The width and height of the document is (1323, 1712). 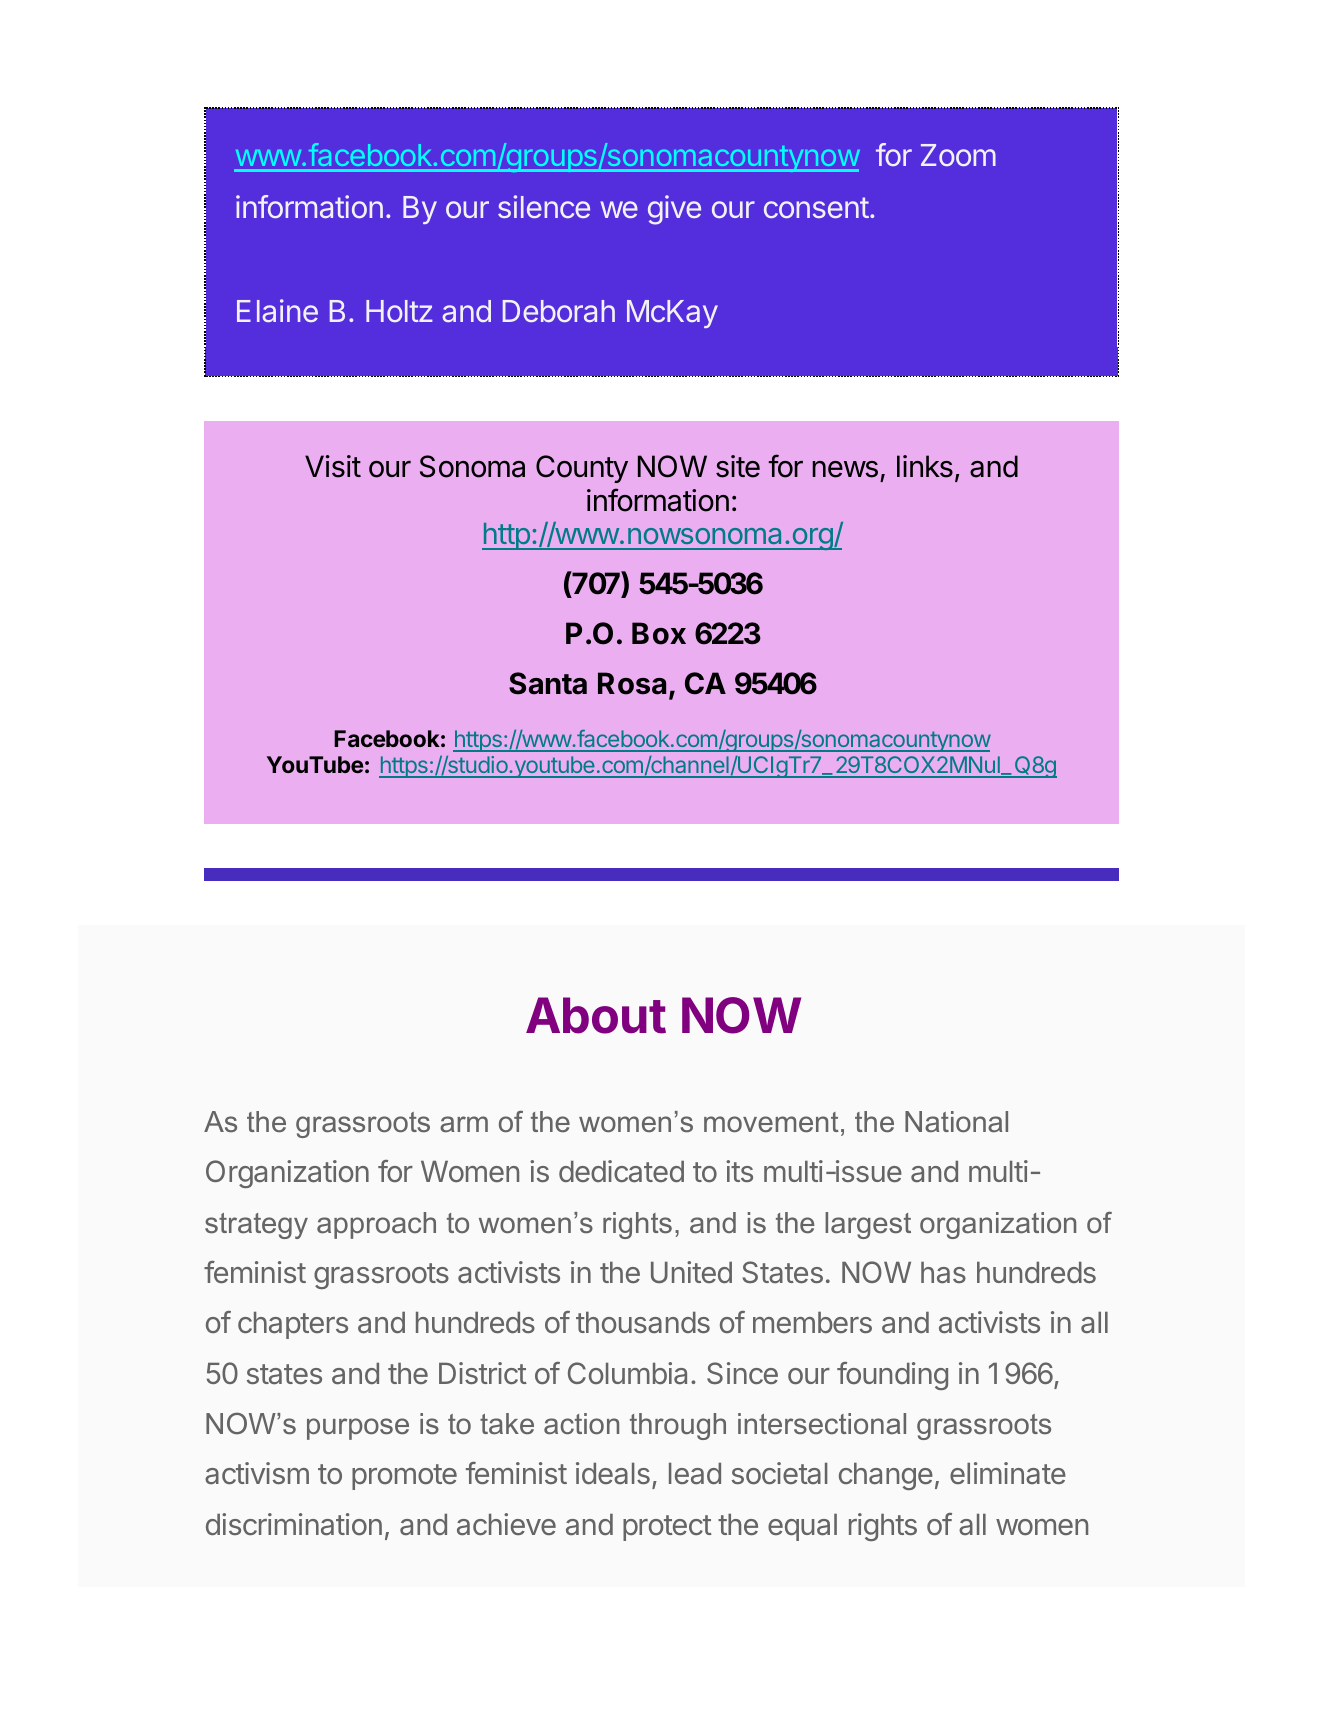 I want to click on Visit, so click(x=333, y=466).
